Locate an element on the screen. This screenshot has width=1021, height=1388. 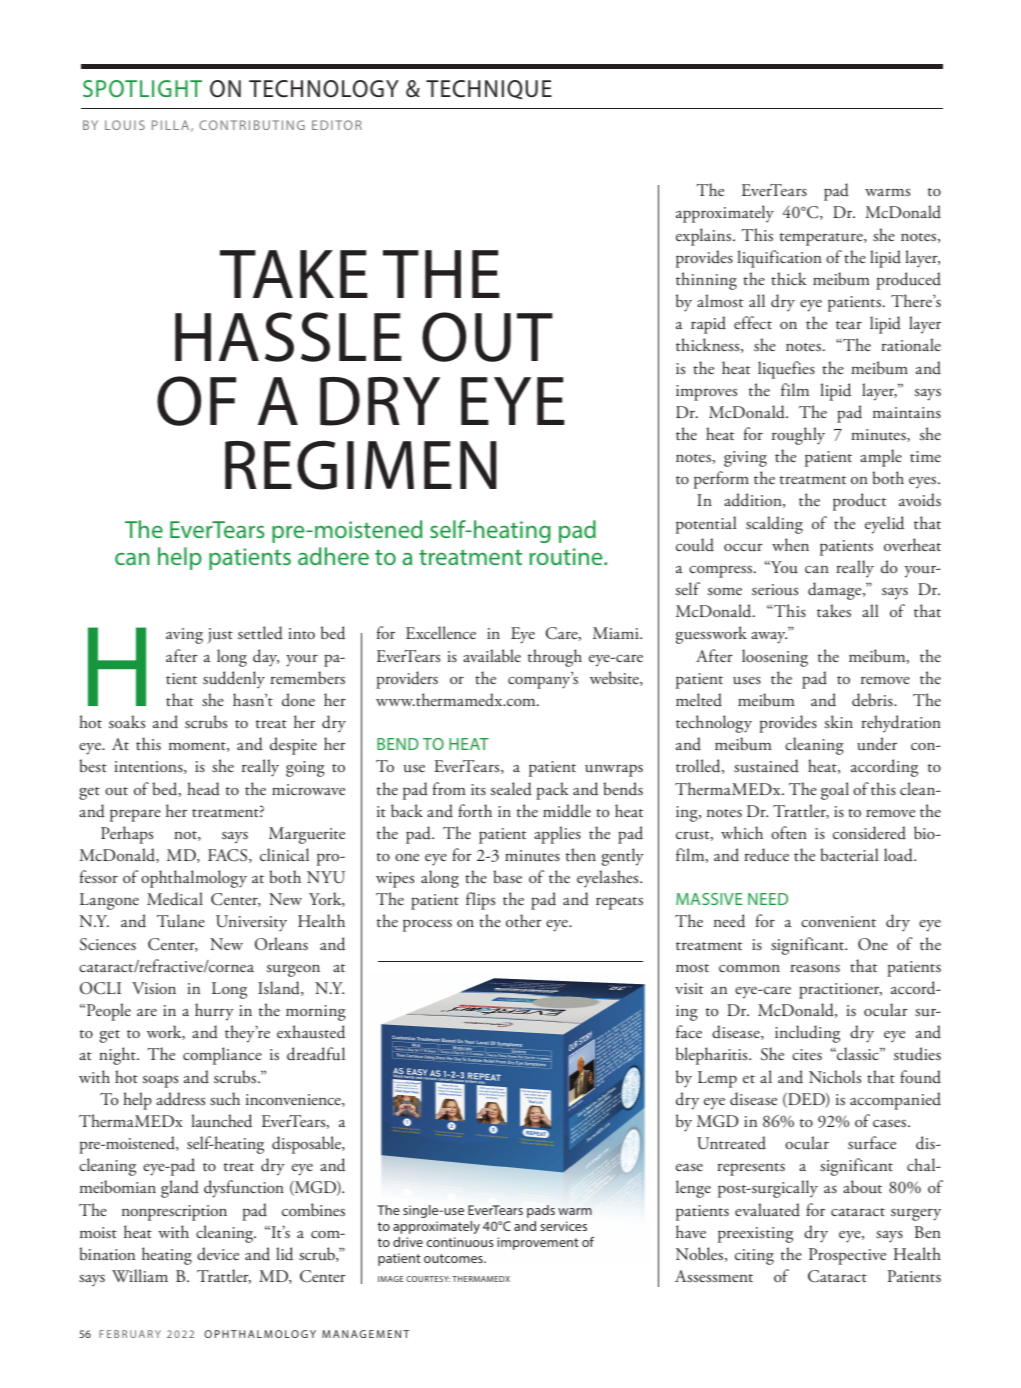
TECHNIQUE is located at coordinates (489, 90).
